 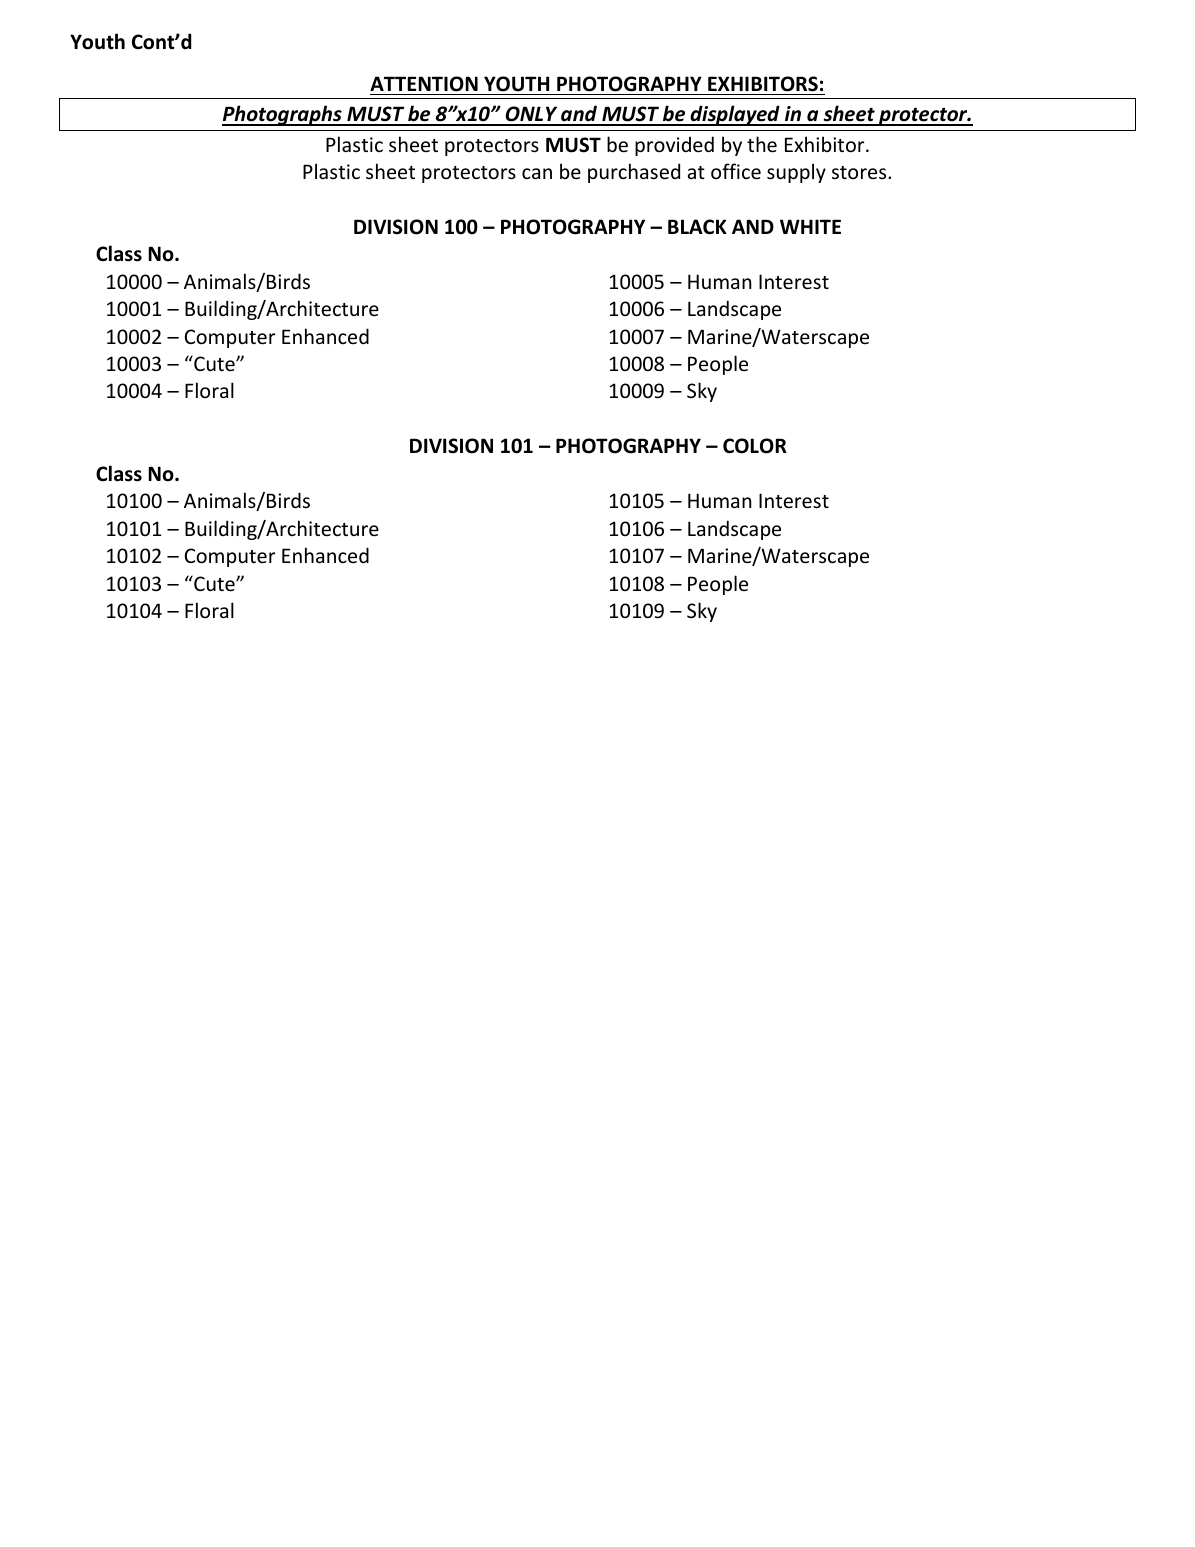 What do you see at coordinates (634, 173) in the screenshot?
I see `purchased` at bounding box center [634, 173].
